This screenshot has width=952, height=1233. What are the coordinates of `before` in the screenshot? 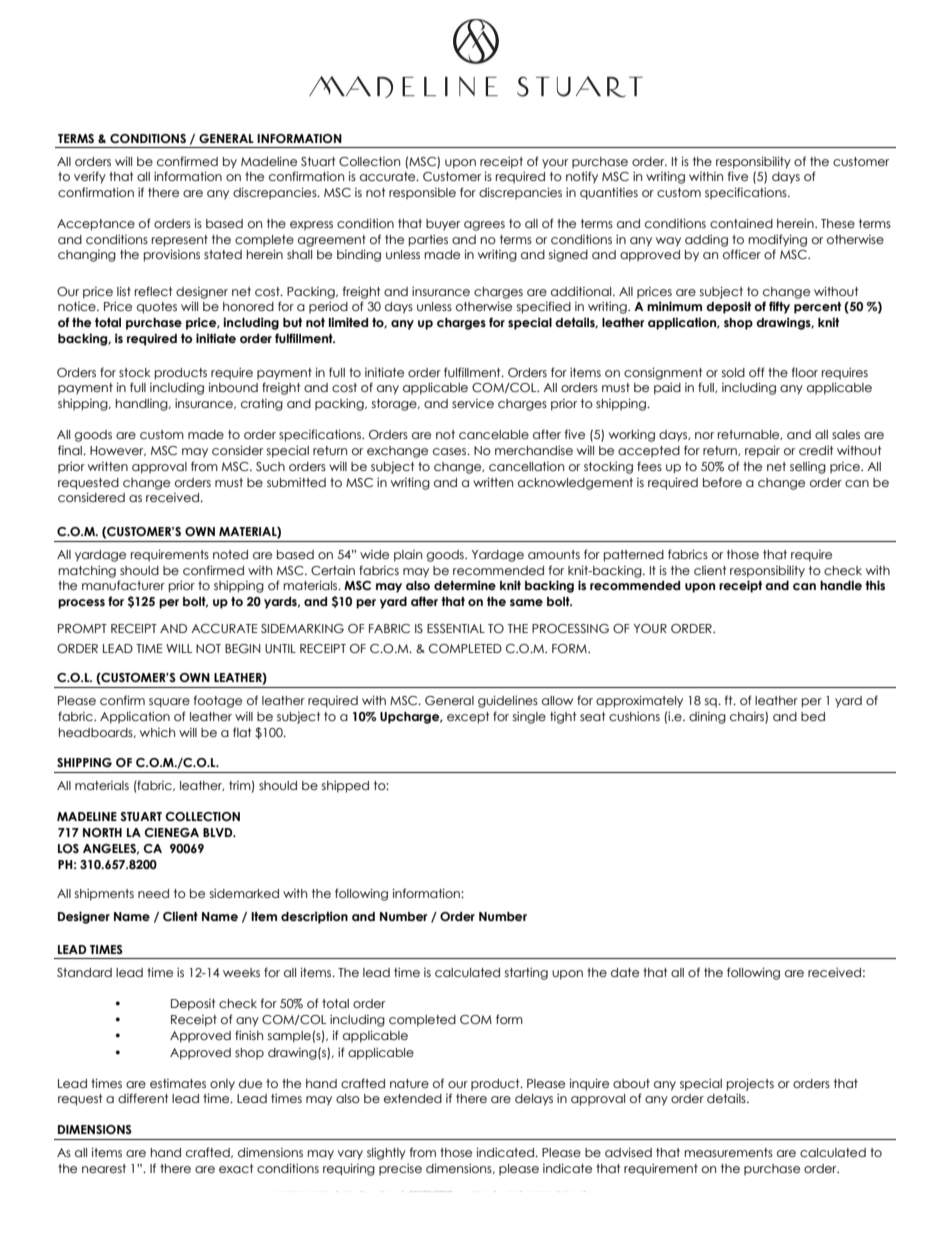 It's located at (722, 482).
